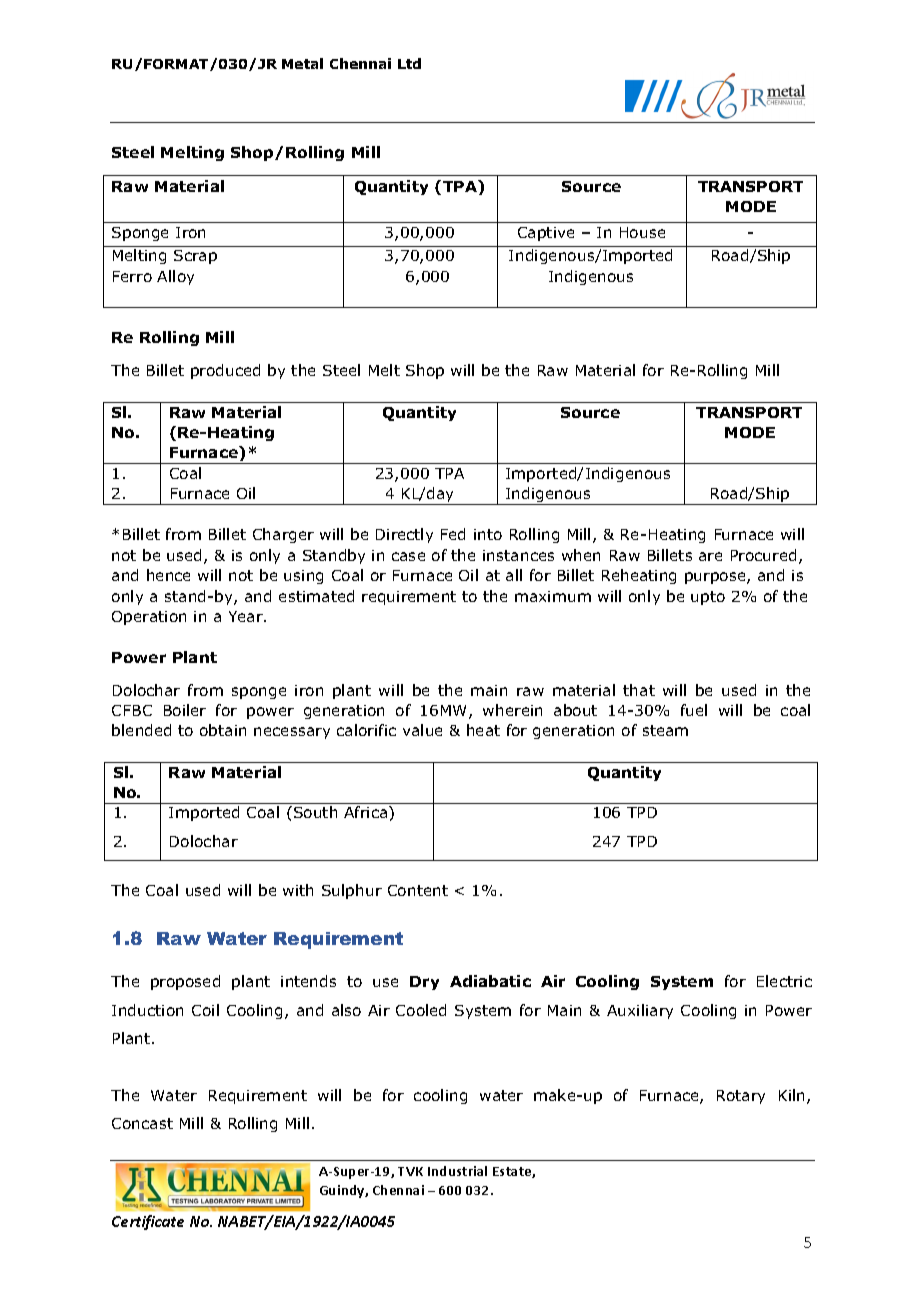 The height and width of the page is (1308, 924). I want to click on Ltd, so click(409, 63).
